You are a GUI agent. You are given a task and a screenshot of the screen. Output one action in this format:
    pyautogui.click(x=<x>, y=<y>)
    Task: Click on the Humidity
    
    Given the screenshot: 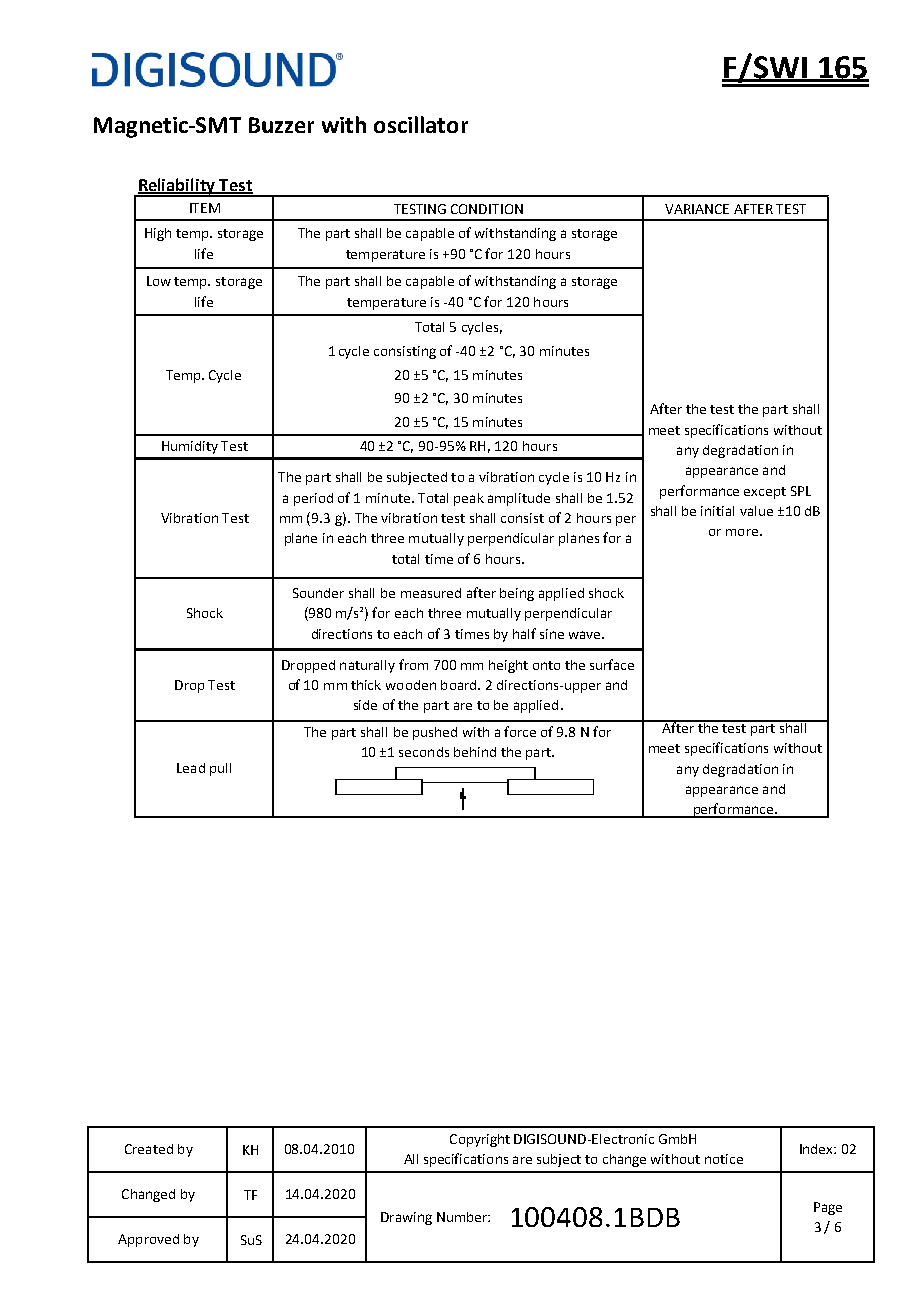 What is the action you would take?
    pyautogui.click(x=190, y=447)
